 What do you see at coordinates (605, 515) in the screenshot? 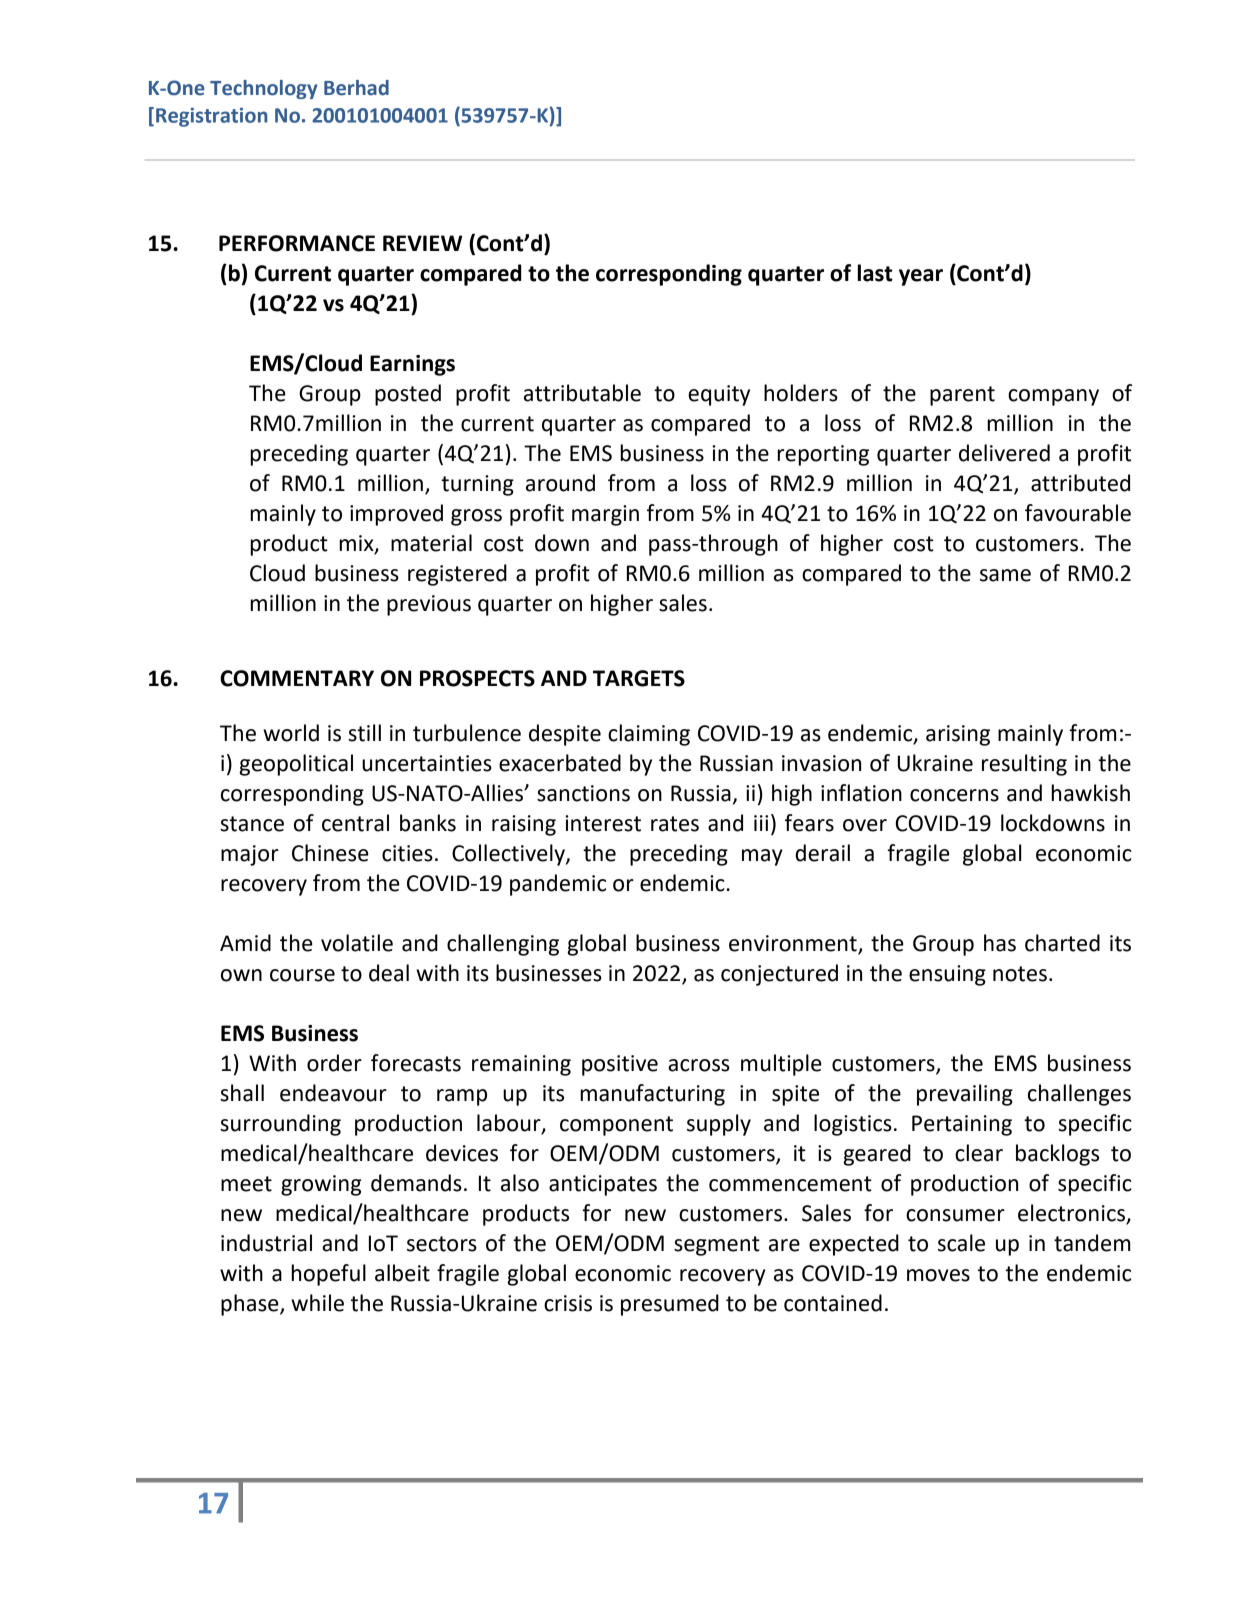
I see `margin` at bounding box center [605, 515].
